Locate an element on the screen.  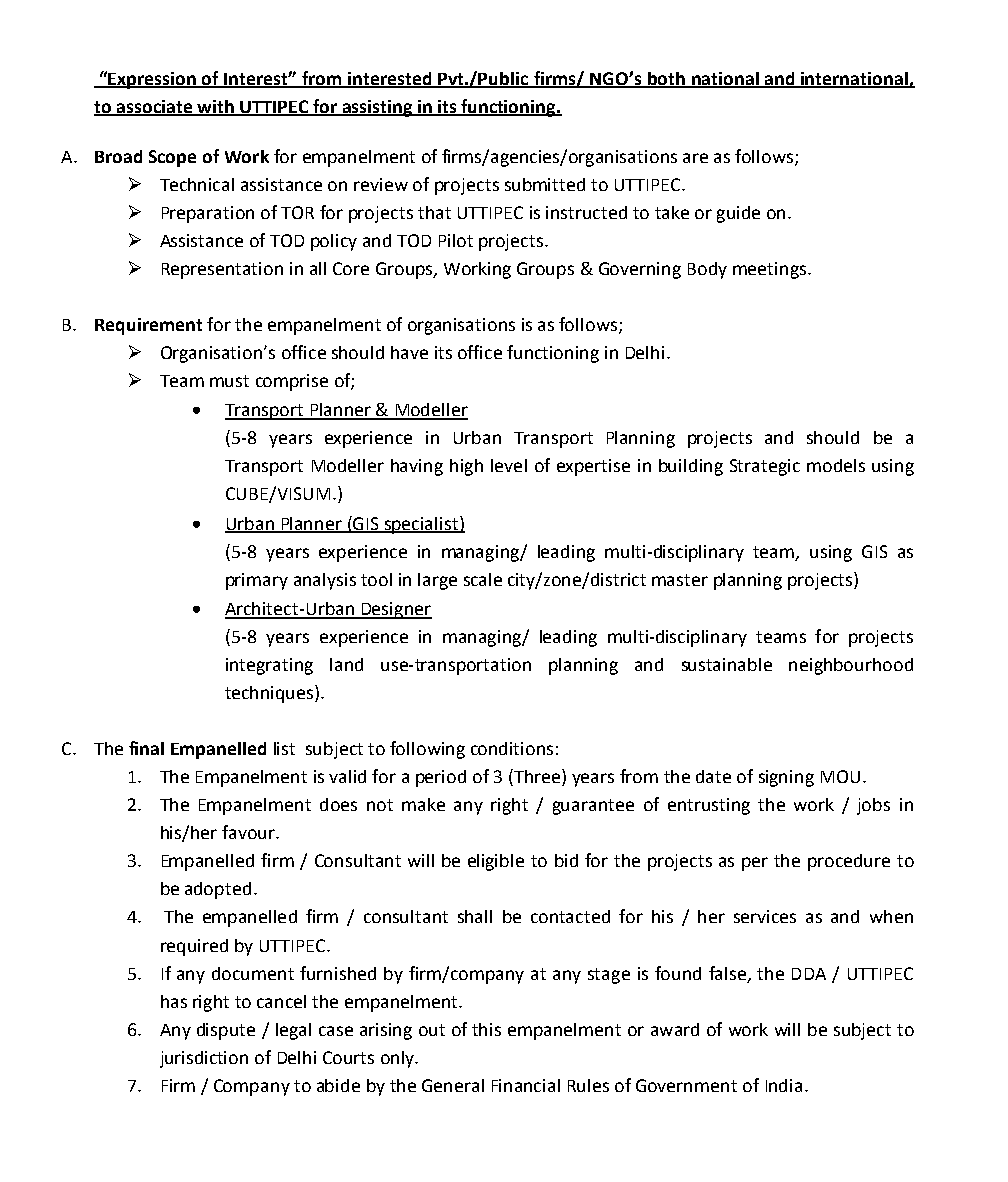
master is located at coordinates (680, 580).
